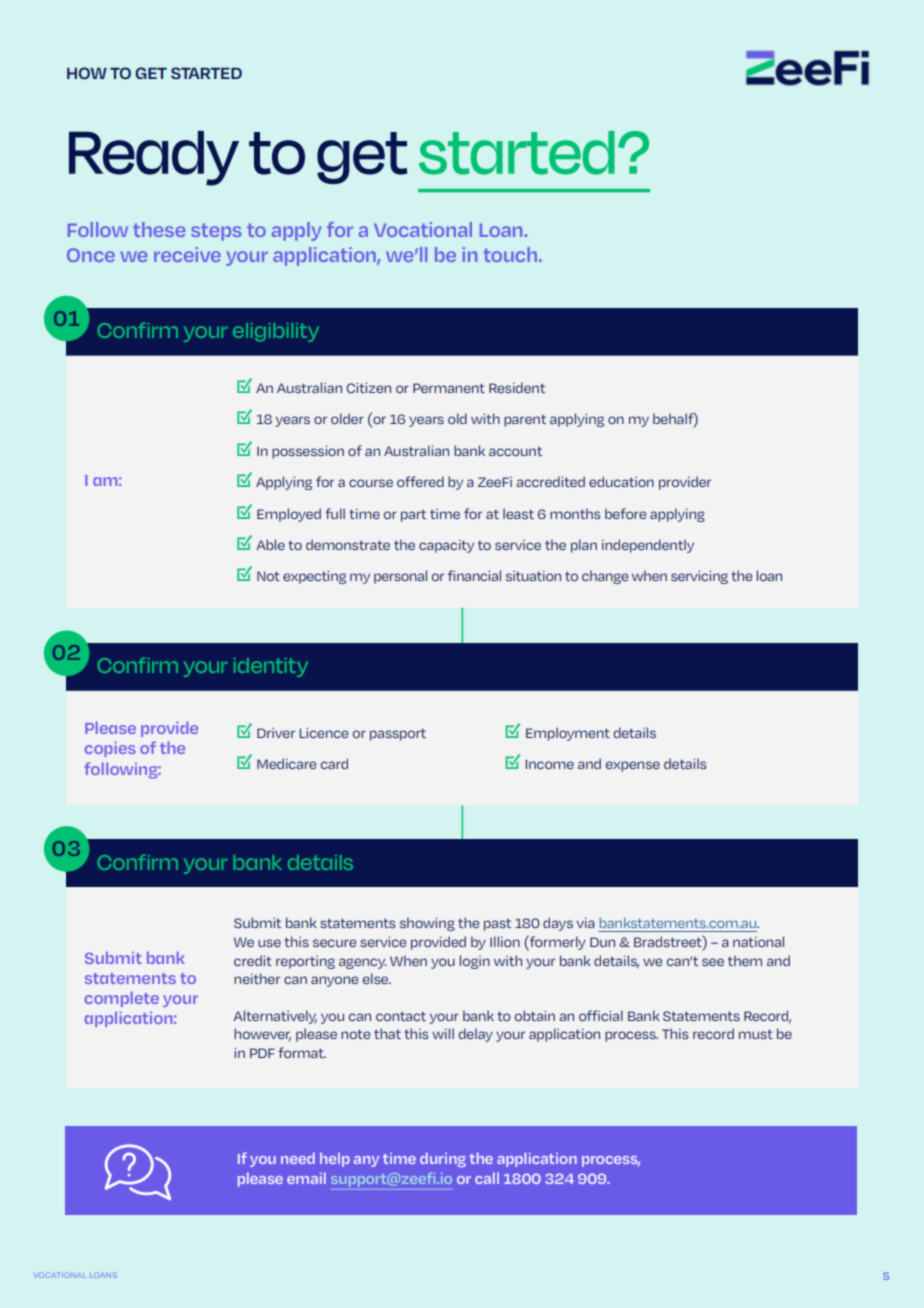  Describe the element at coordinates (449, 388) in the screenshot. I see `Permanent` at that location.
